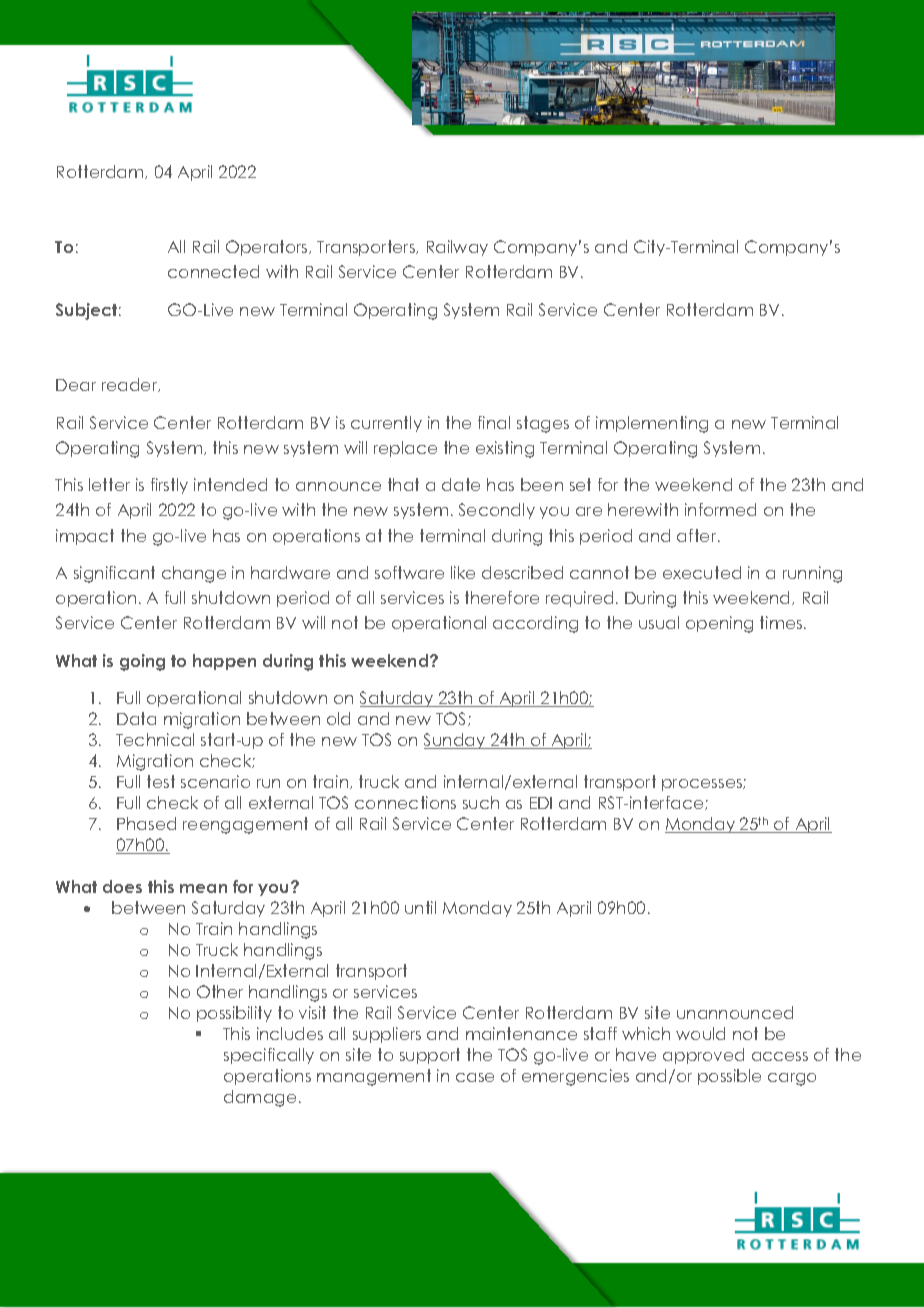 This page has width=924, height=1308. Describe the element at coordinates (475, 1077) in the page. I see `case` at that location.
